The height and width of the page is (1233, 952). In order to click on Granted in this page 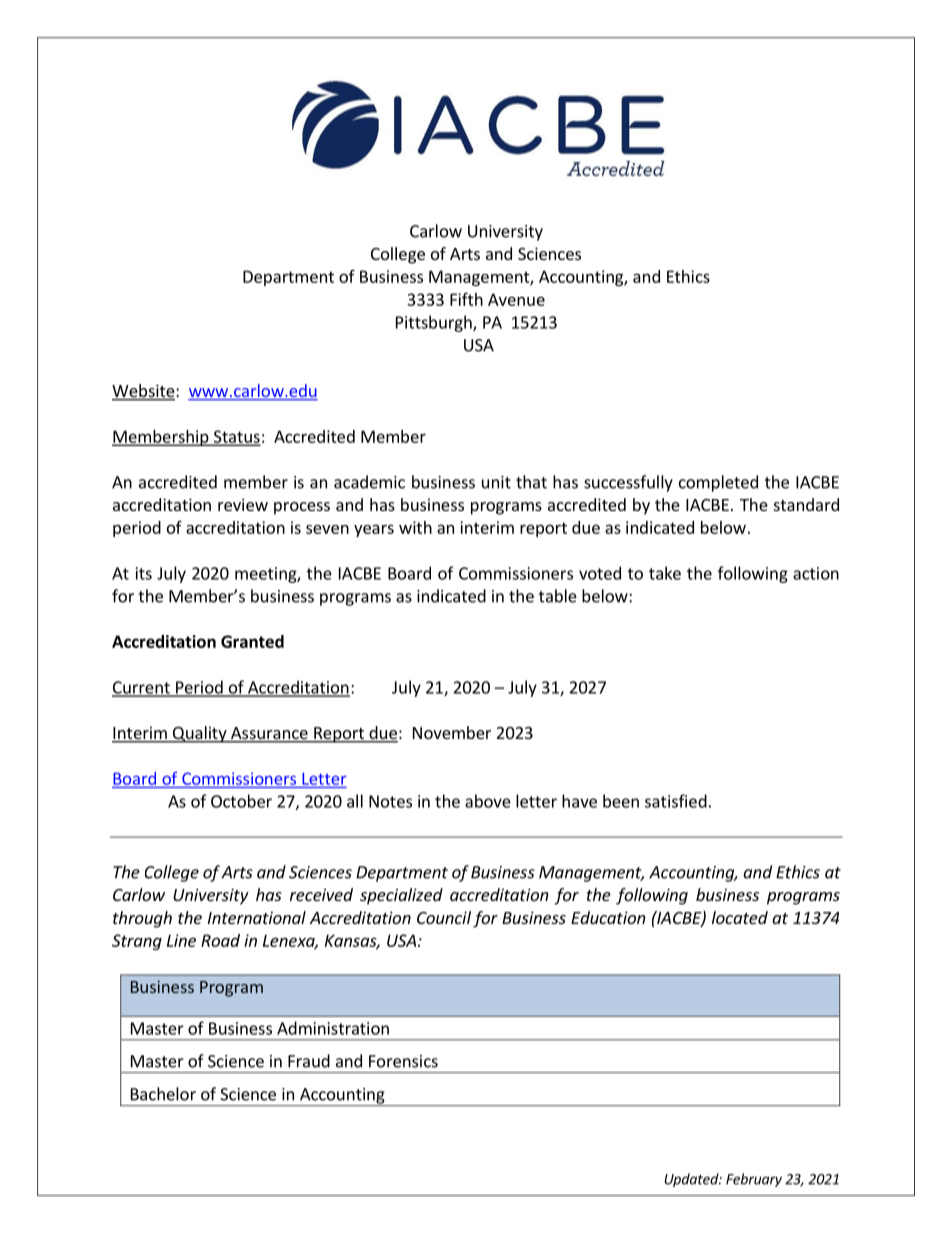, I will do `click(252, 641)`.
